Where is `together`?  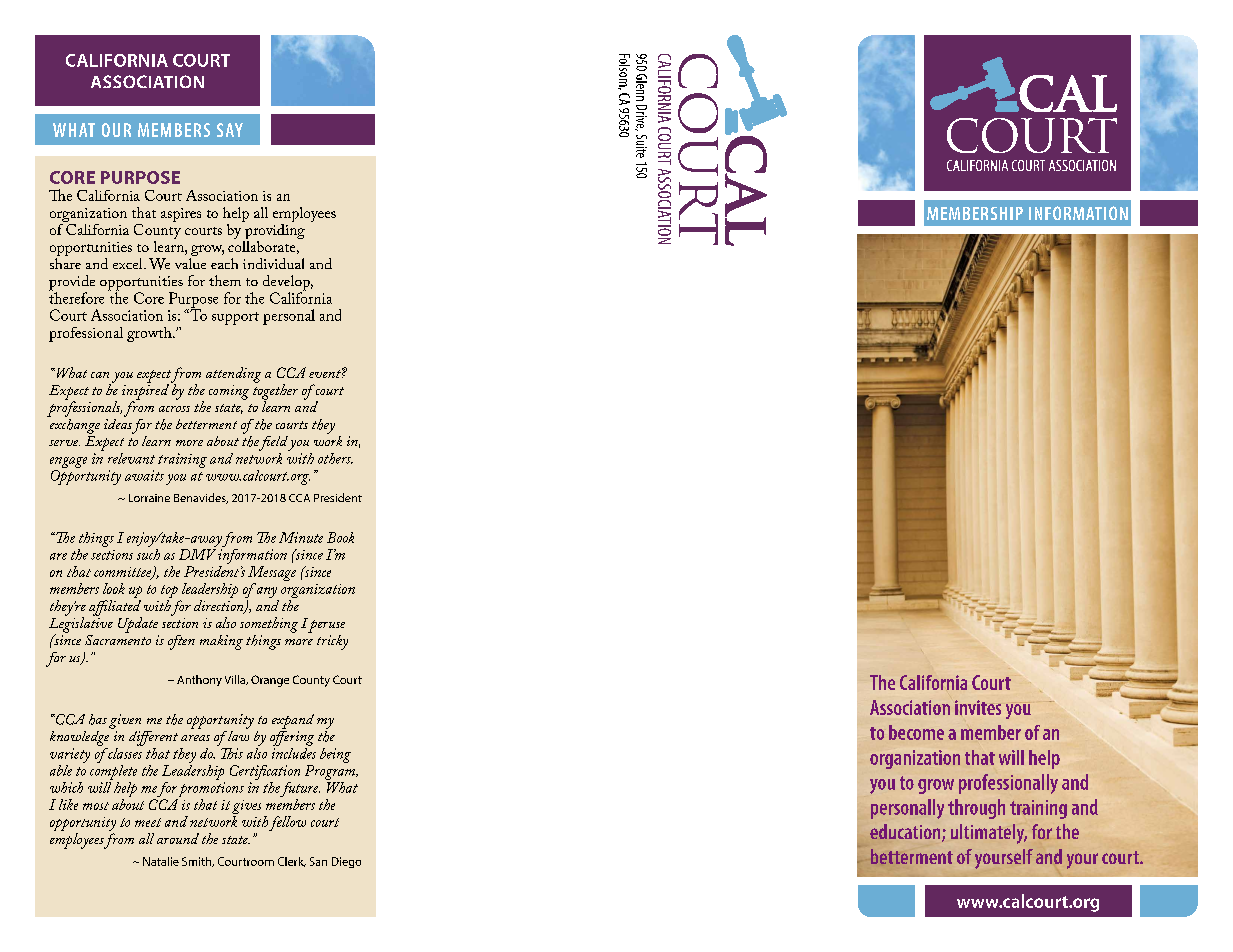 together is located at coordinates (275, 392).
